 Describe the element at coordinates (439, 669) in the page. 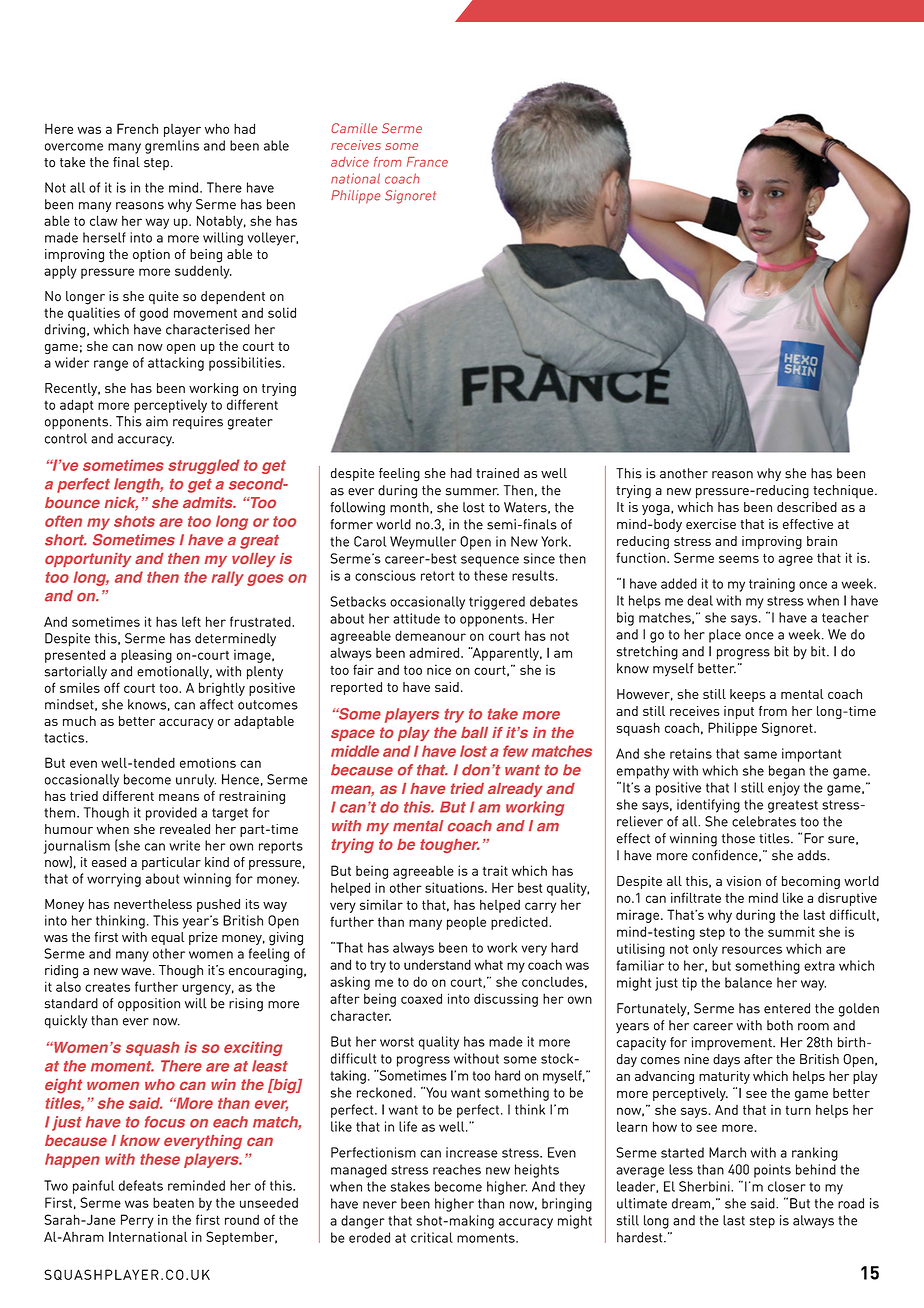

I see `nice` at that location.
